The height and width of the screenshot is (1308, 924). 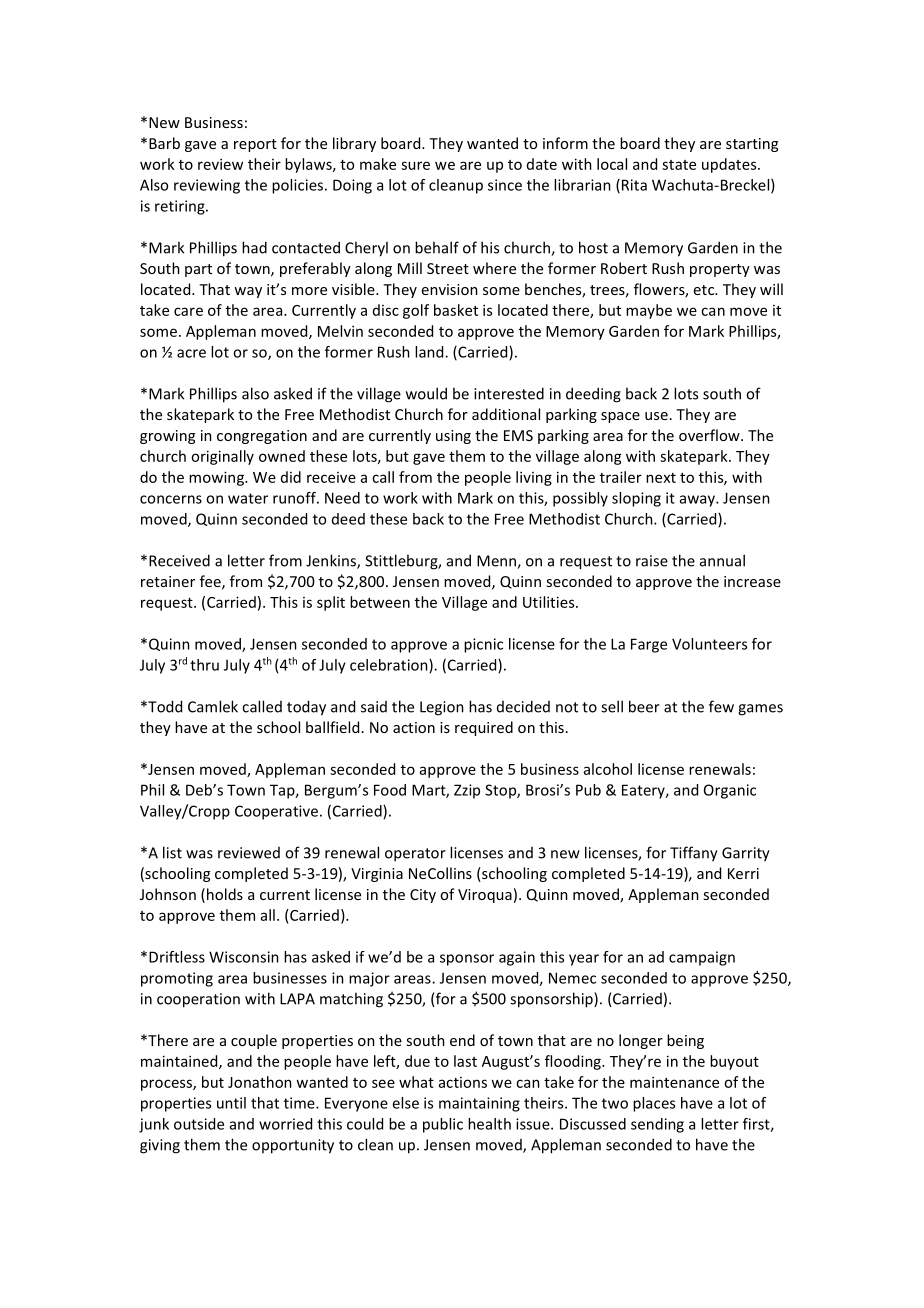 What do you see at coordinates (390, 790) in the screenshot?
I see `Food` at bounding box center [390, 790].
